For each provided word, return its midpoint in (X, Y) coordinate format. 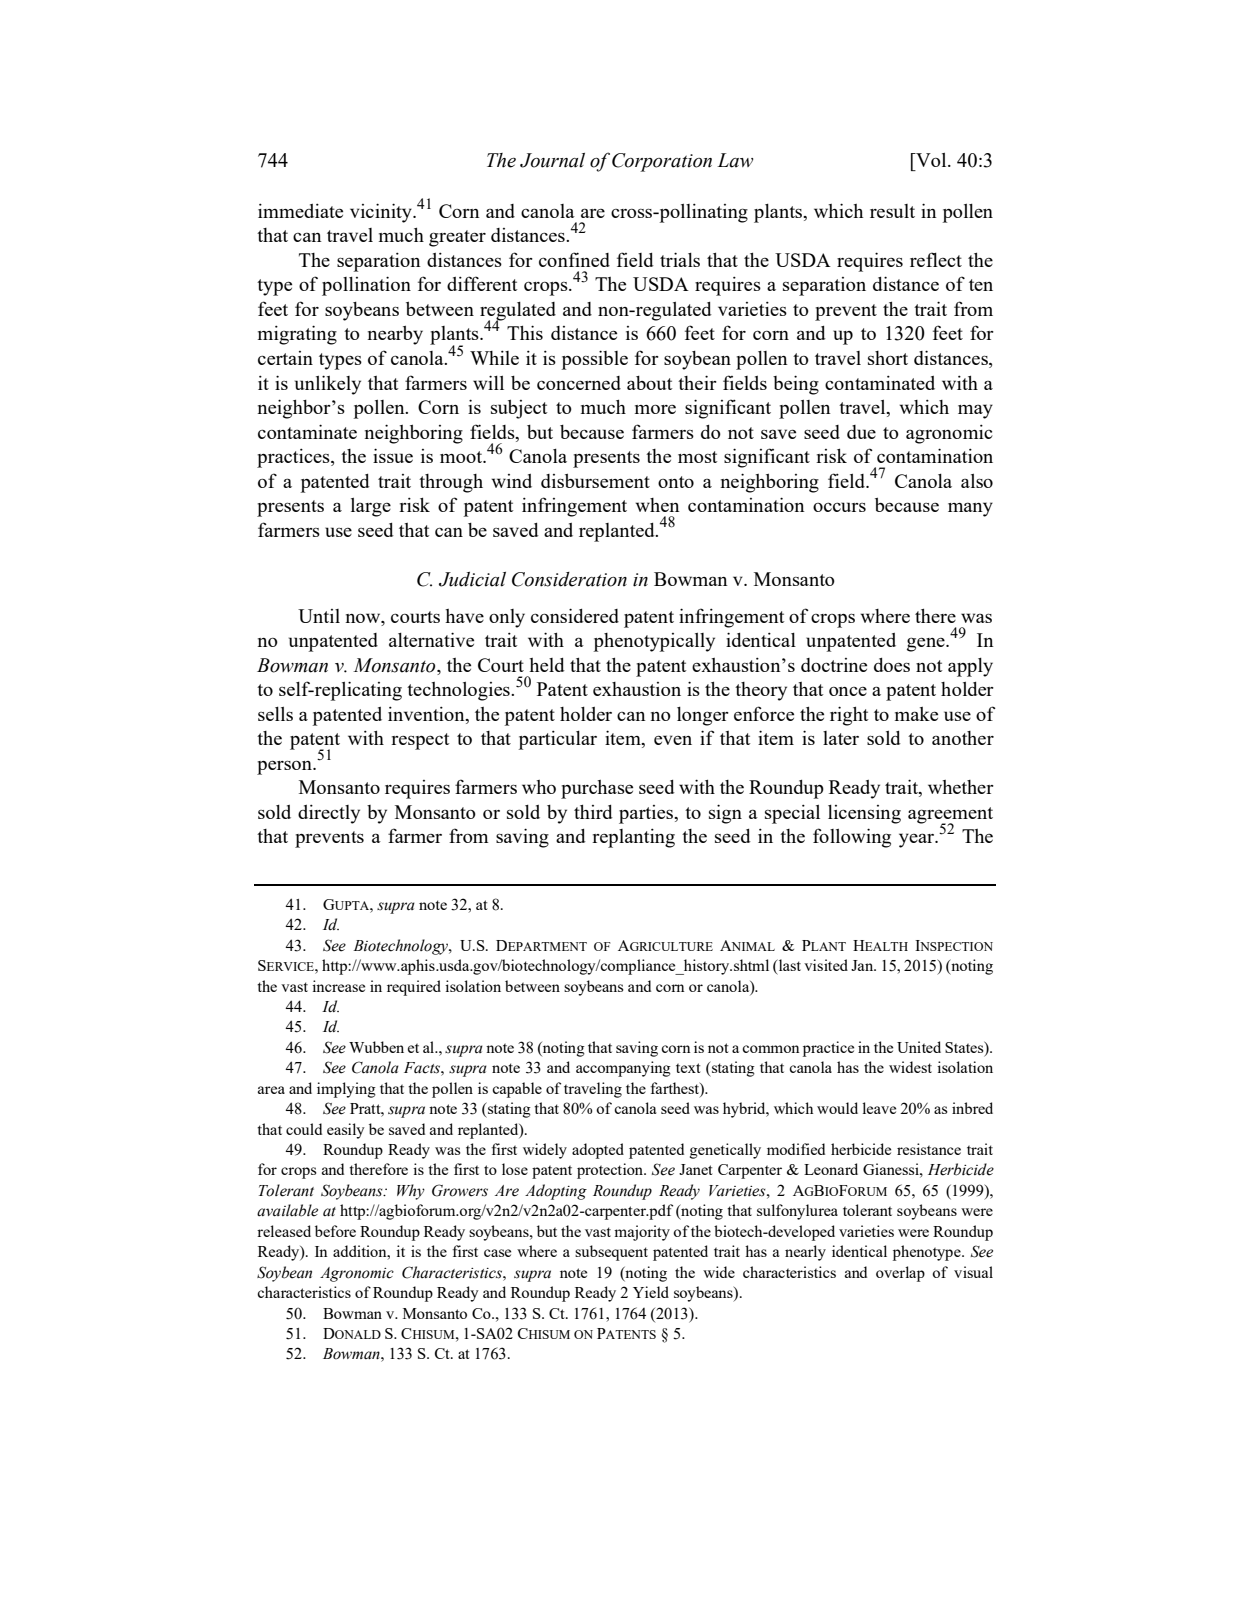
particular (558, 740)
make (916, 714)
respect (420, 741)
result (892, 211)
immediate (300, 210)
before (335, 1231)
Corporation (662, 162)
